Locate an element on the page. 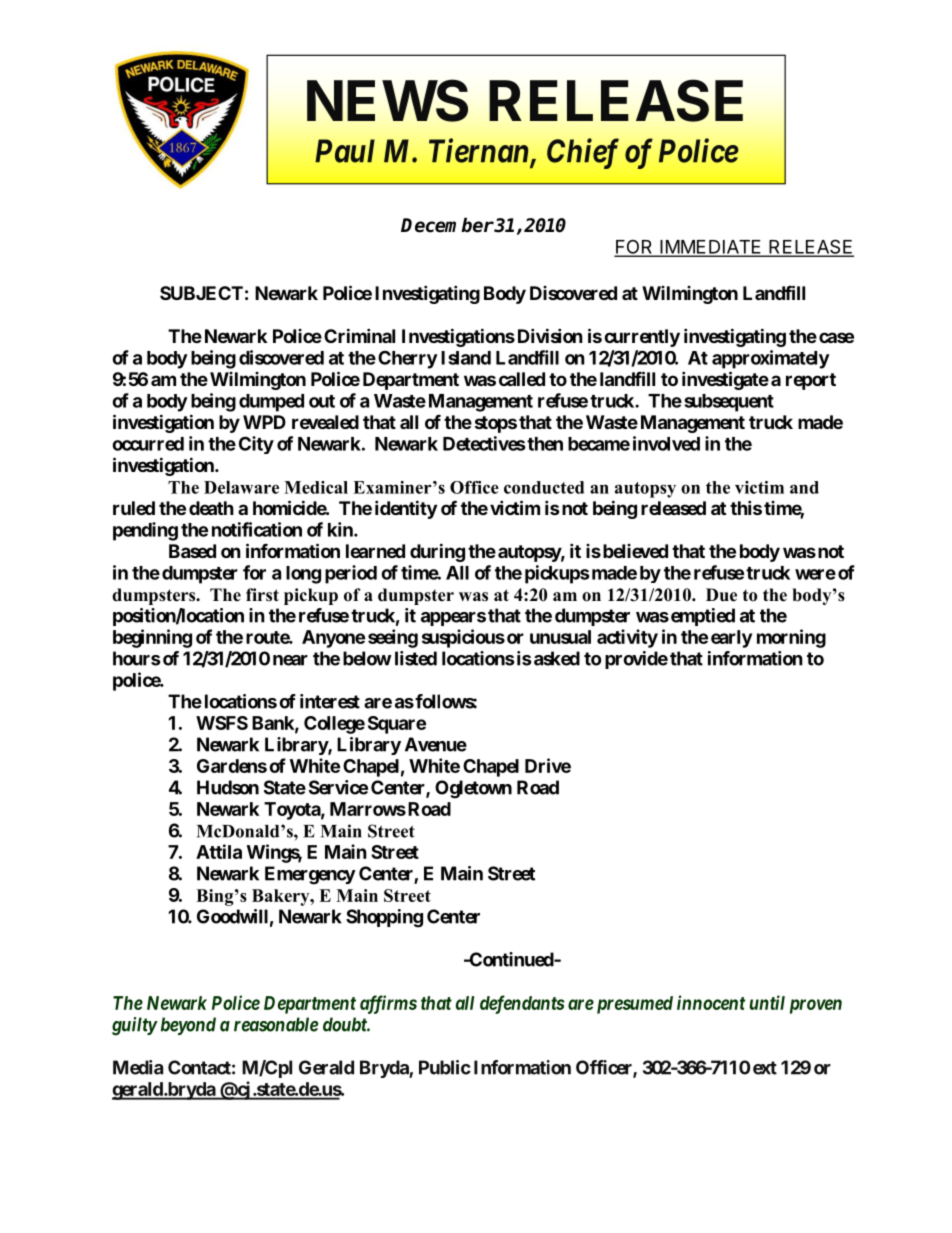 This page has width=952, height=1233. beyond is located at coordinates (188, 1026).
